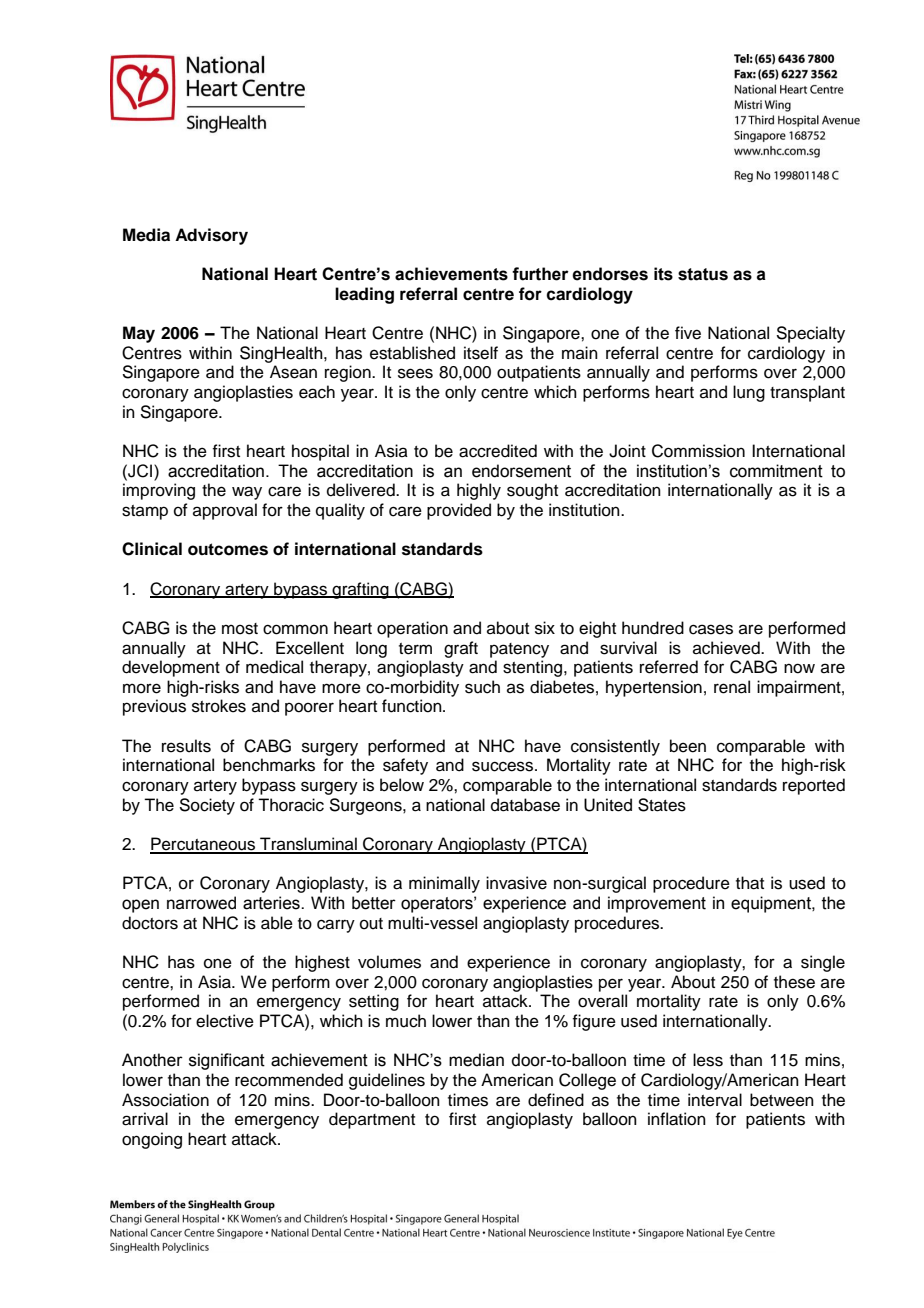  Describe the element at coordinates (228, 549) in the screenshot. I see `outcomes` at that location.
